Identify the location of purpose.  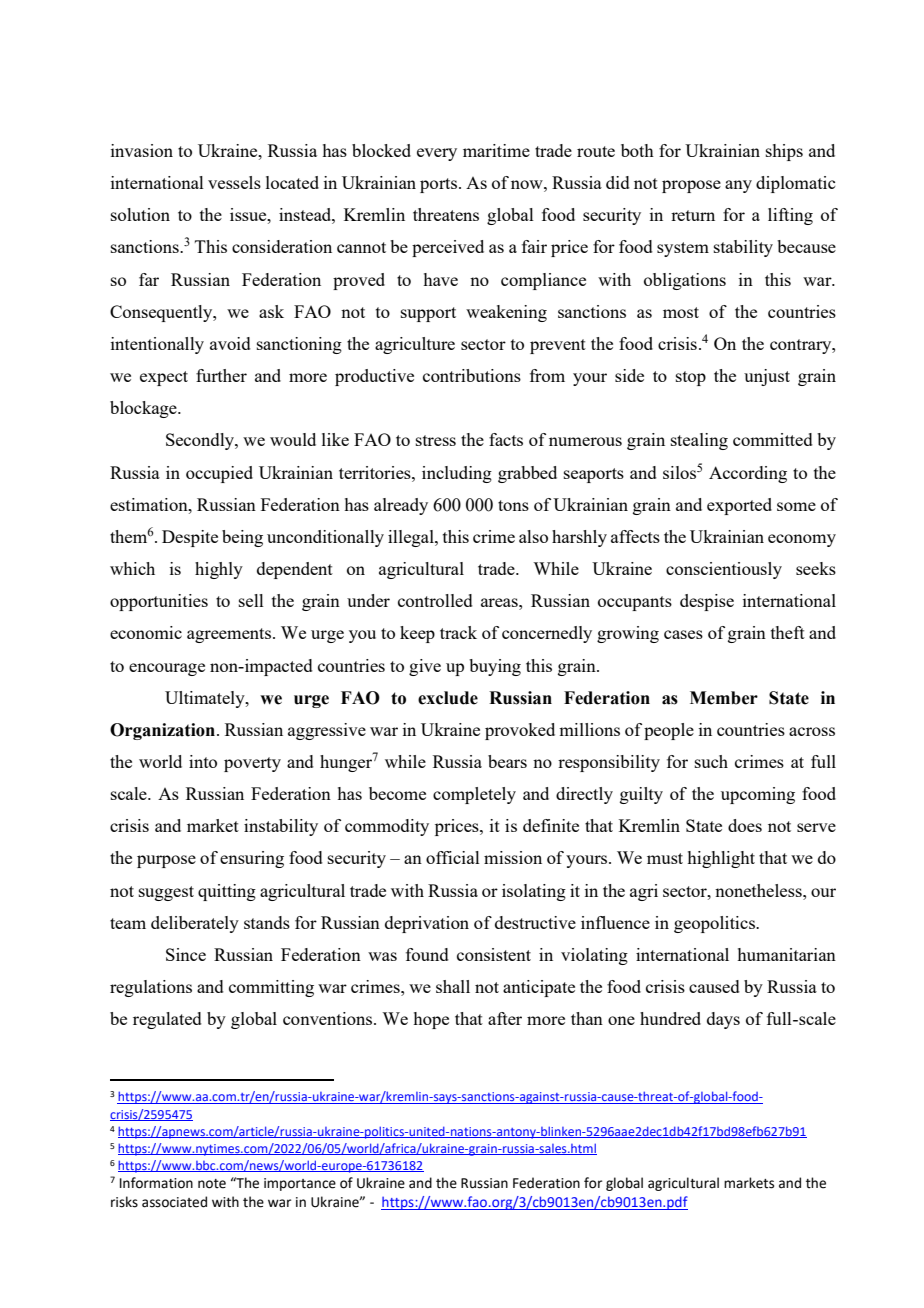
(166, 861).
